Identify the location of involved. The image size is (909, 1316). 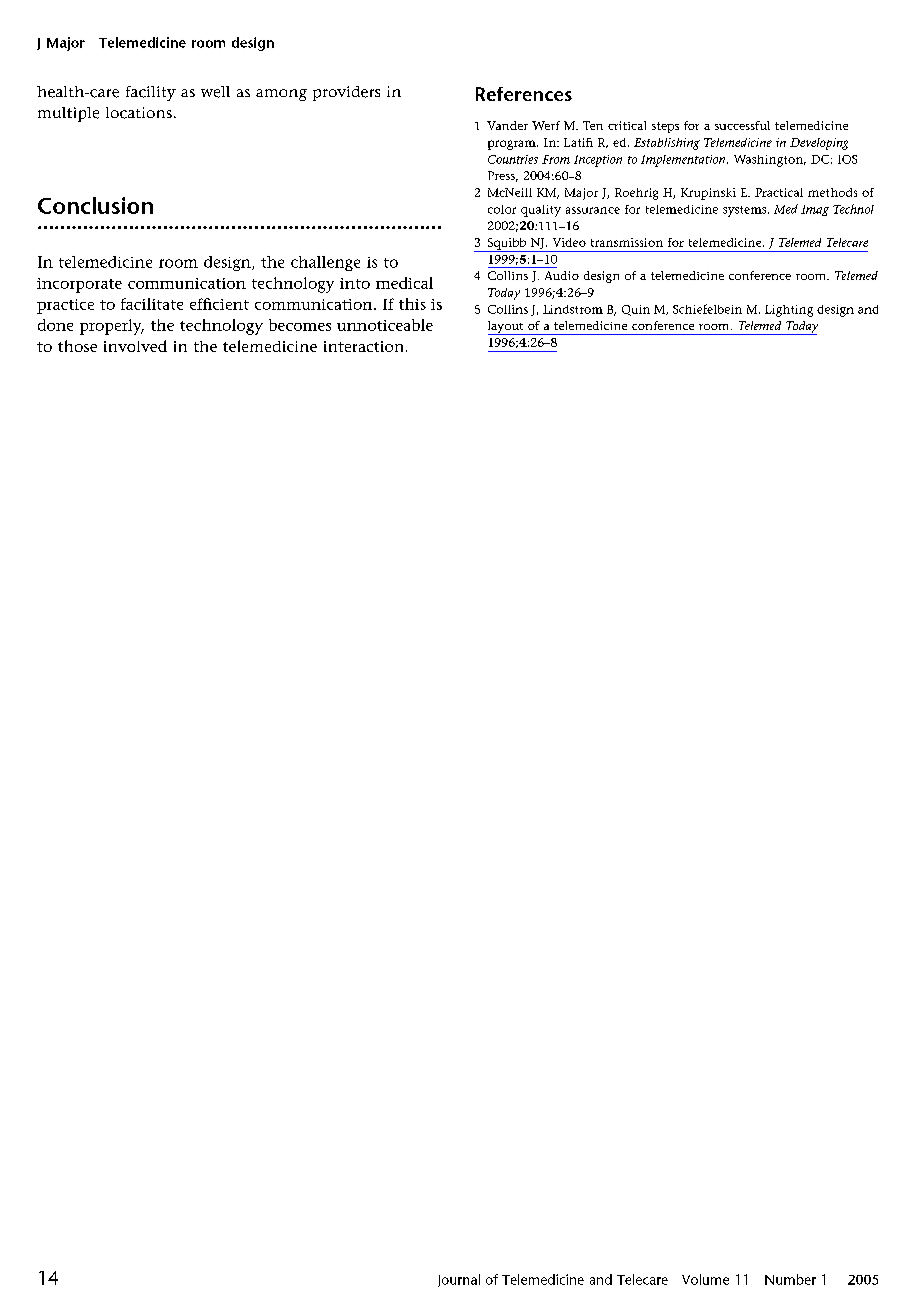
(135, 346).
